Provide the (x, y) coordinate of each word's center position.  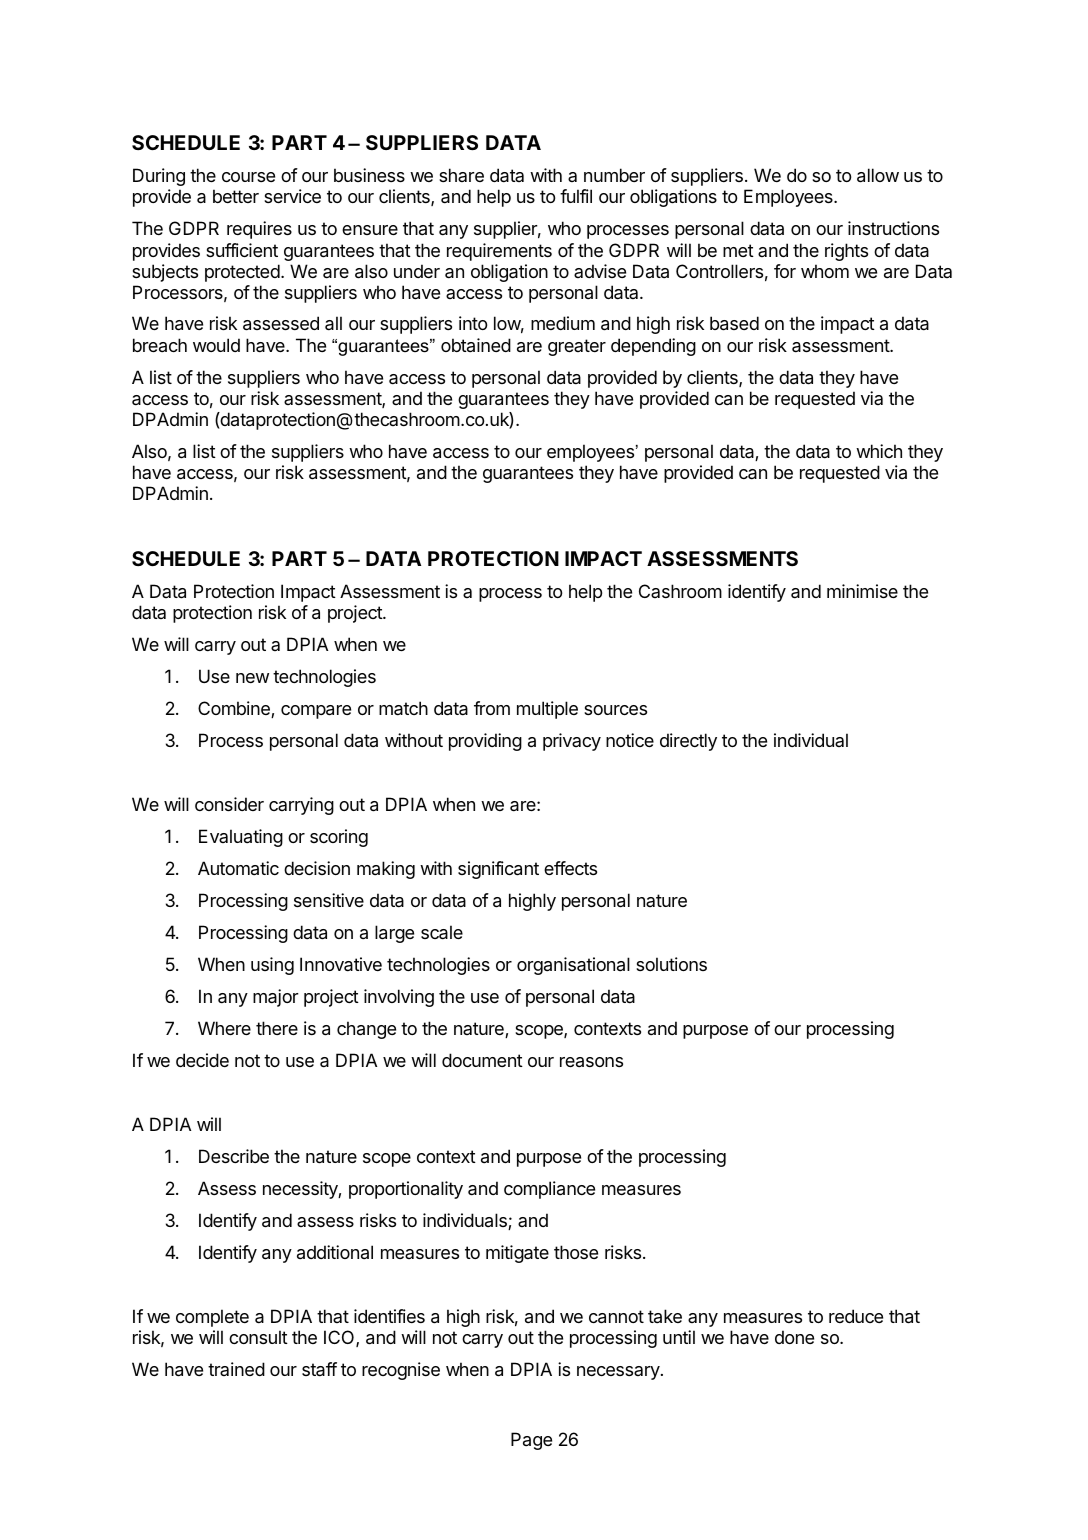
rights (846, 252)
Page (531, 1441)
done (794, 1337)
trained (236, 1369)
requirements (499, 252)
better (236, 196)
